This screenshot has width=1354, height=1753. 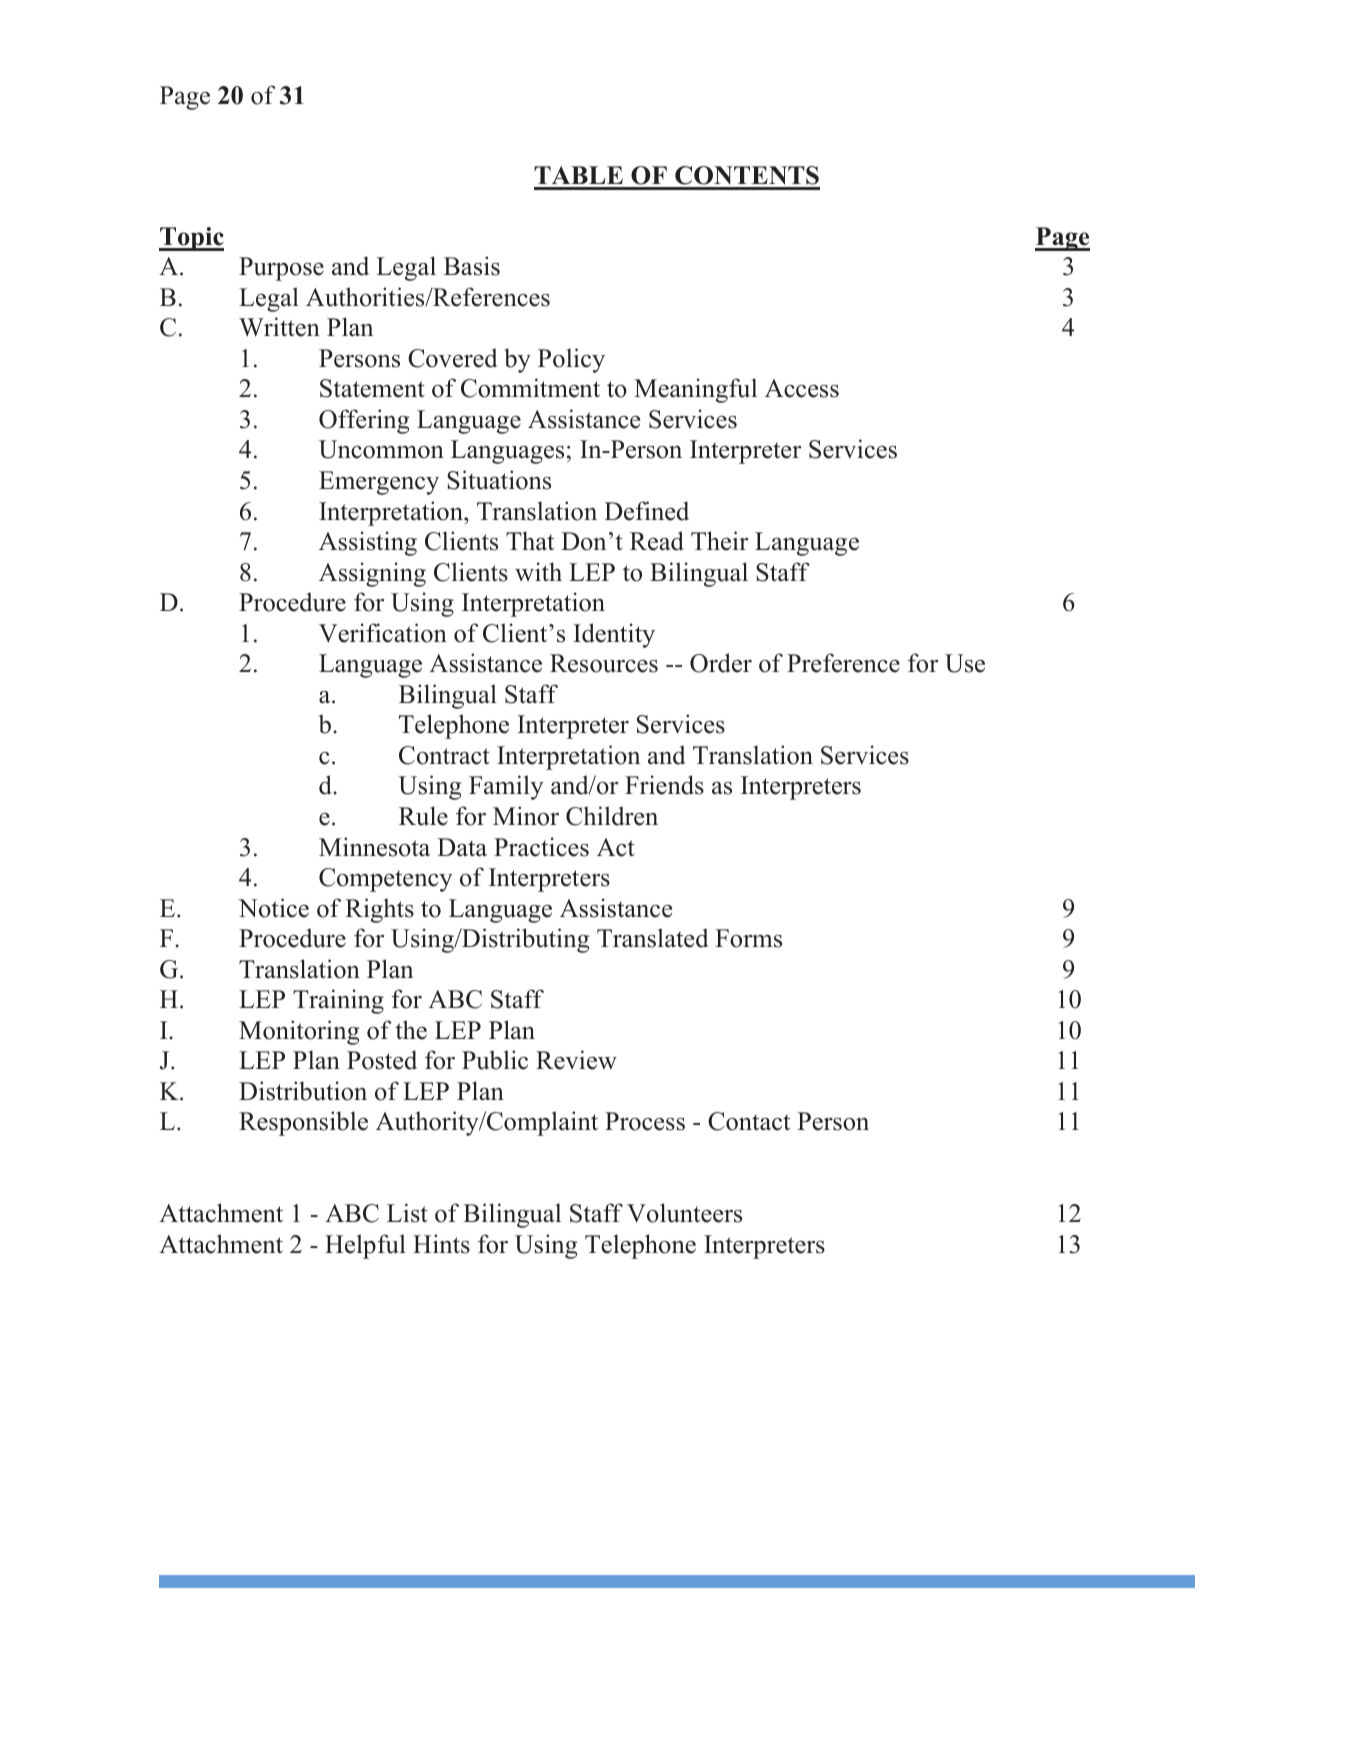 What do you see at coordinates (372, 574) in the screenshot?
I see `Assigning` at bounding box center [372, 574].
